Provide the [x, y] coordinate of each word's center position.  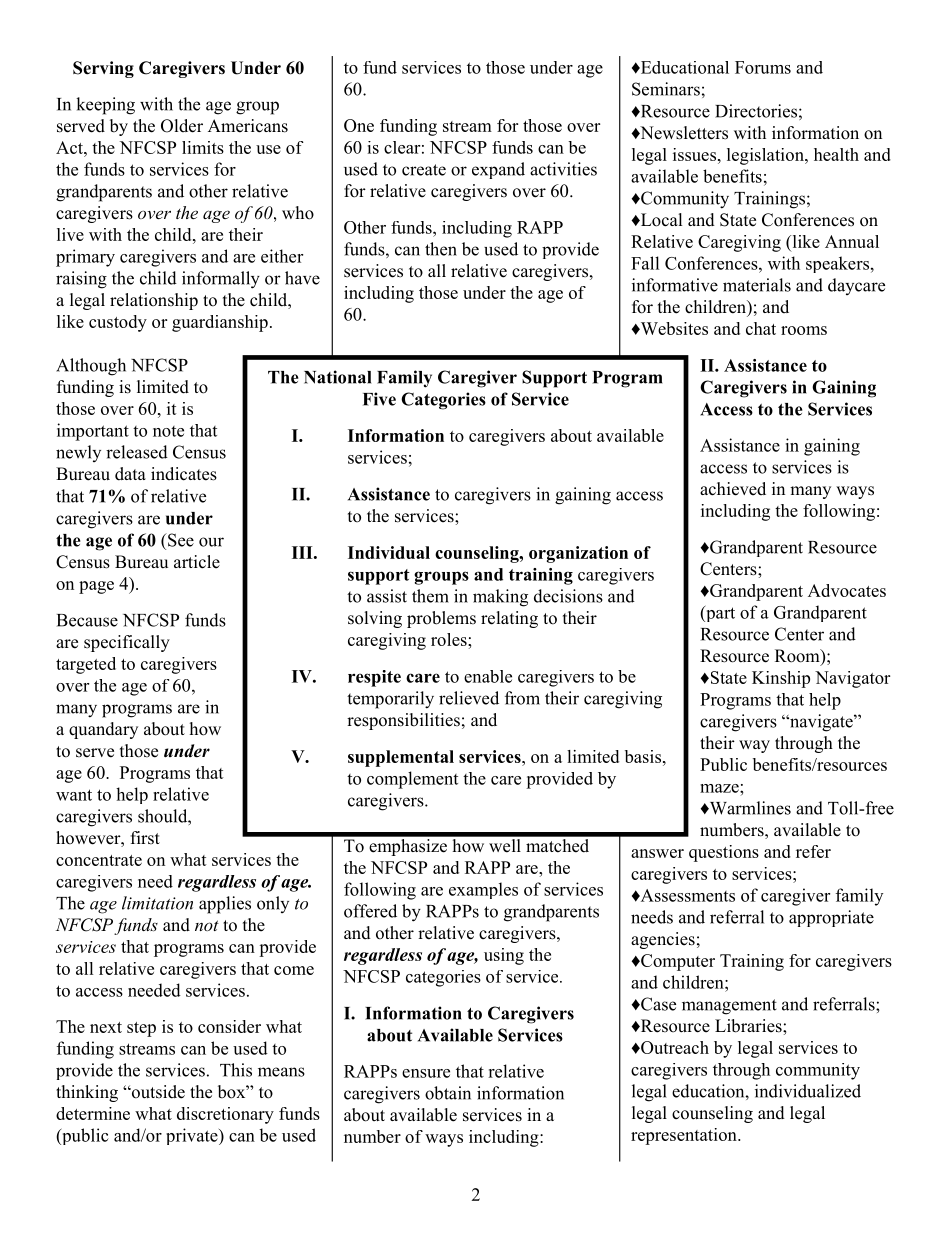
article [197, 562]
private [193, 1136]
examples [483, 890]
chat [761, 328]
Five [379, 399]
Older [182, 126]
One [359, 125]
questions [724, 853]
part [719, 613]
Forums [763, 67]
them [430, 596]
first [145, 838]
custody [118, 323]
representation [685, 1136]
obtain [448, 1093]
